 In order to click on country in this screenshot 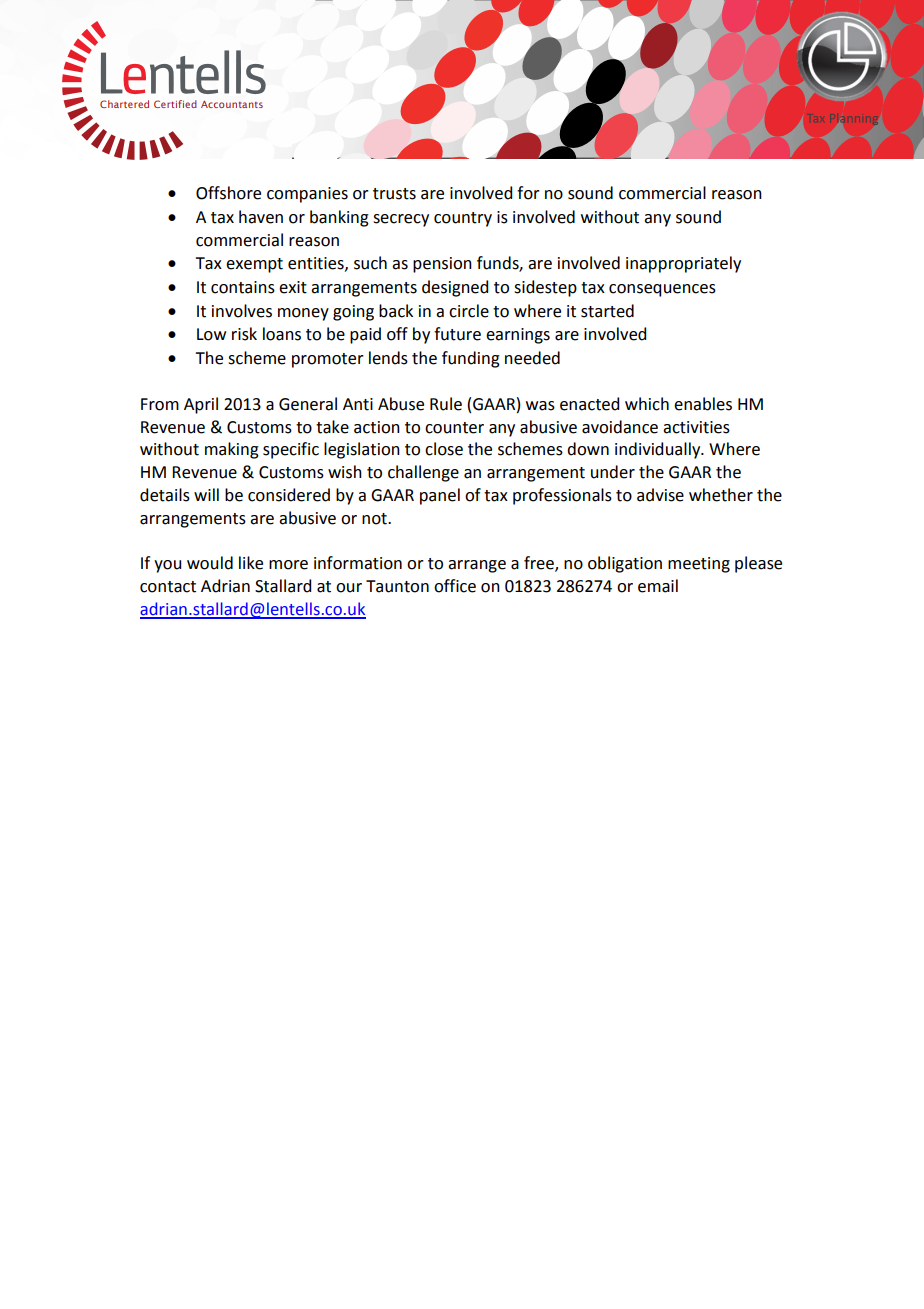, I will do `click(463, 219)`.
